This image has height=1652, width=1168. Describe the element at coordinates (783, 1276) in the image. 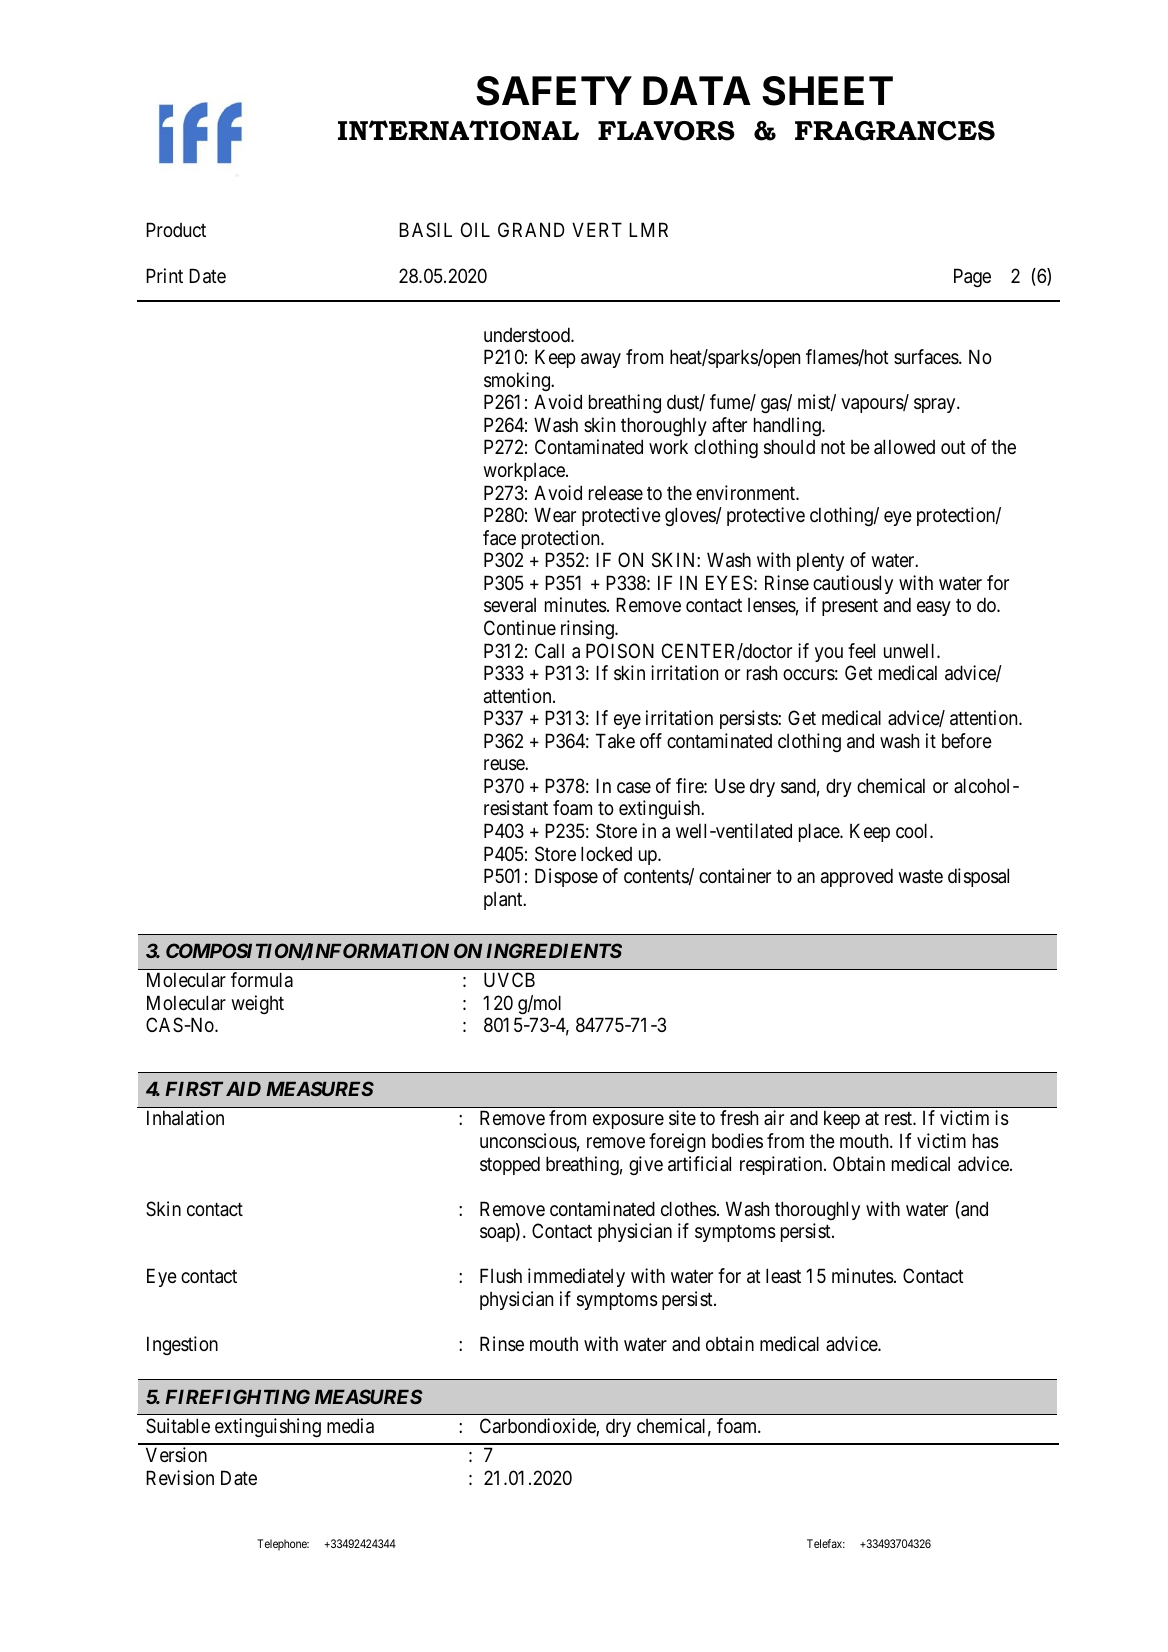

I see `least` at that location.
